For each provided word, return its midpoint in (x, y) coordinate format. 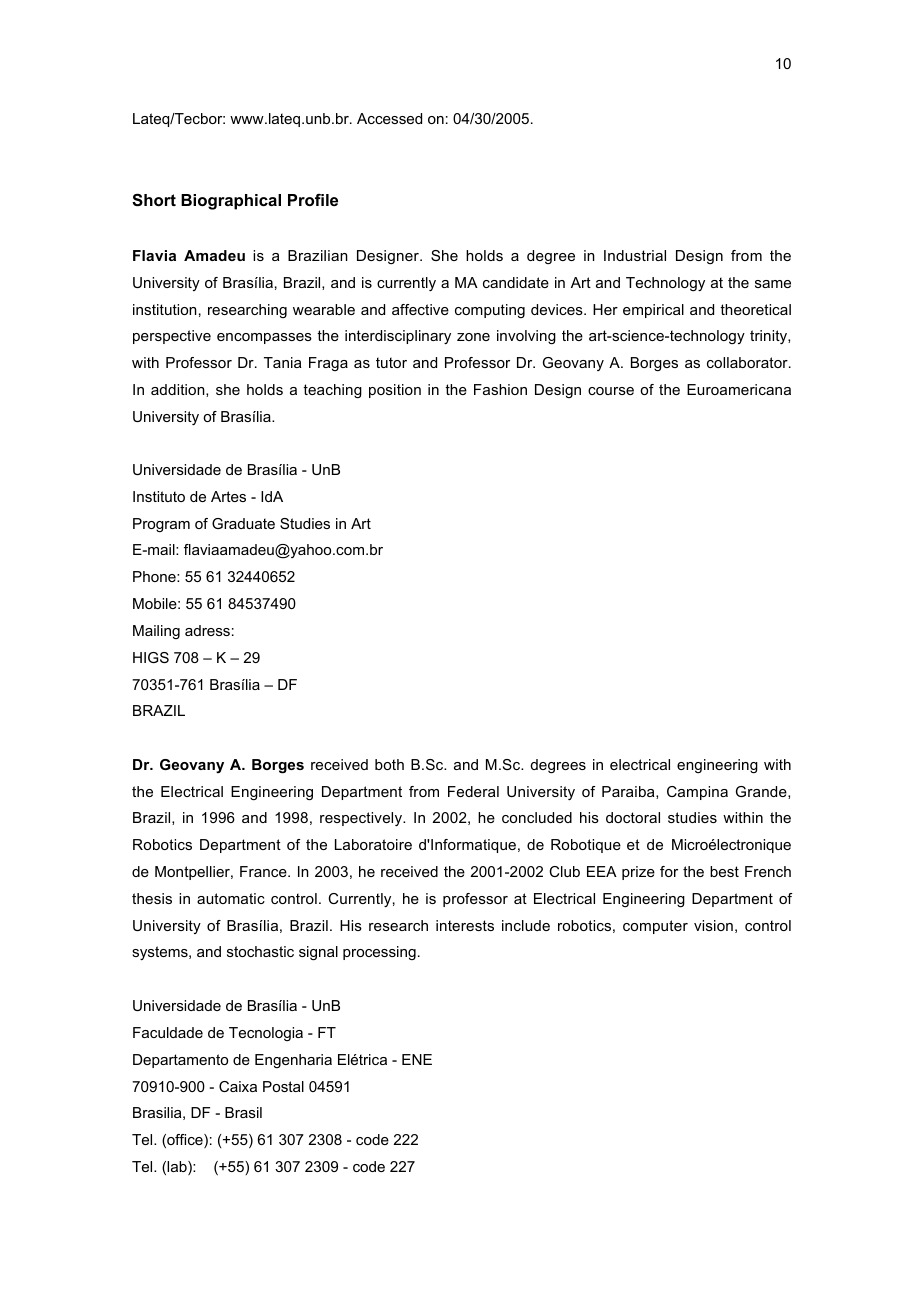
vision (713, 925)
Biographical (231, 202)
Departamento (180, 1061)
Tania (282, 362)
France (264, 871)
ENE (417, 1059)
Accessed (389, 118)
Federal (473, 791)
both (389, 764)
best (724, 871)
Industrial (635, 255)
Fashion (500, 389)
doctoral (633, 817)
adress (207, 630)
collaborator (748, 362)
